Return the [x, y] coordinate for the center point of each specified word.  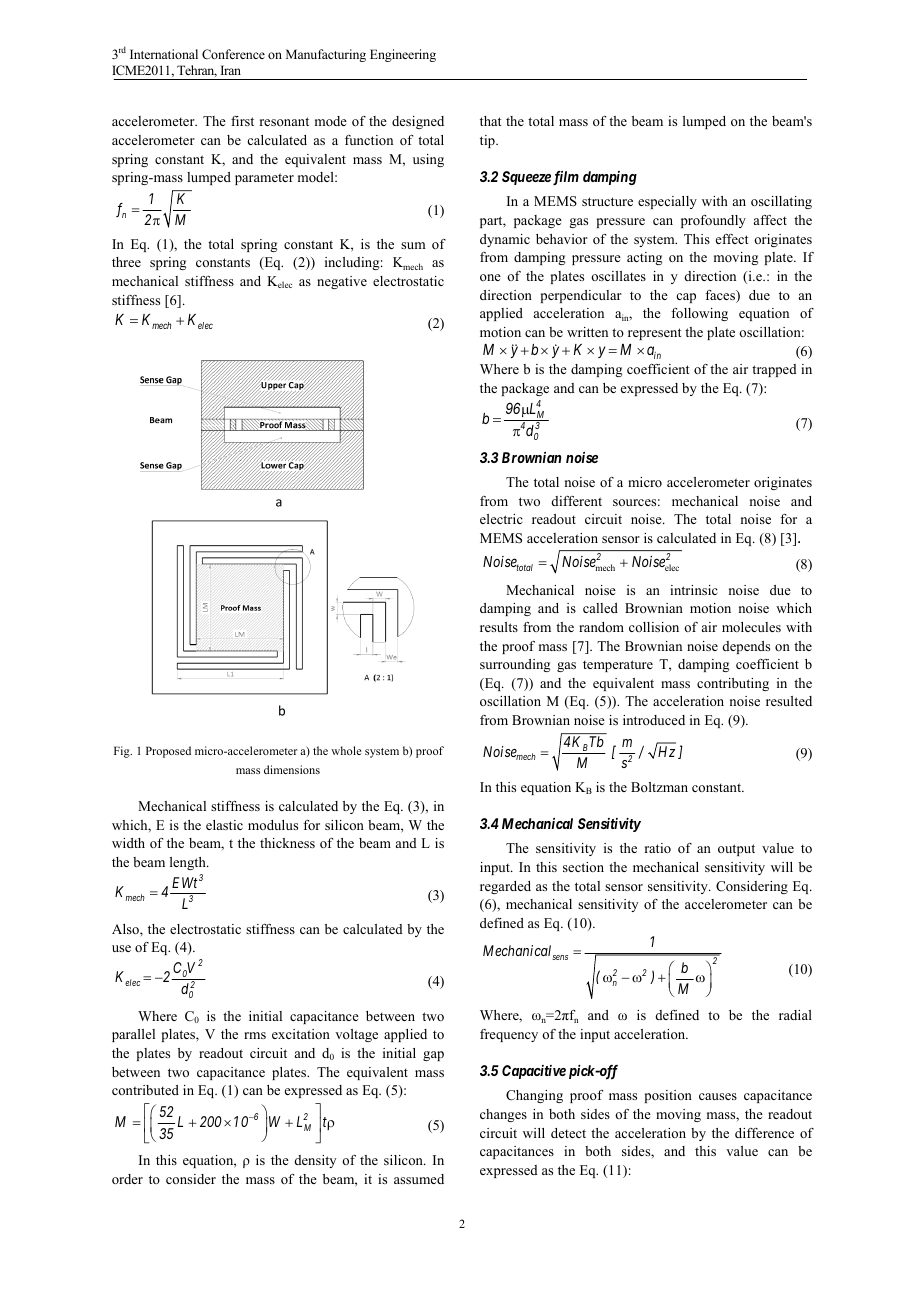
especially [667, 202]
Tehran [197, 71]
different [577, 501]
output [736, 850]
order [127, 1179]
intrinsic [694, 590]
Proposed [168, 752]
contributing [733, 684]
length [189, 863]
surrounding [515, 665]
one [490, 277]
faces [721, 296]
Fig [123, 752]
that [491, 121]
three [126, 262]
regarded [505, 887]
